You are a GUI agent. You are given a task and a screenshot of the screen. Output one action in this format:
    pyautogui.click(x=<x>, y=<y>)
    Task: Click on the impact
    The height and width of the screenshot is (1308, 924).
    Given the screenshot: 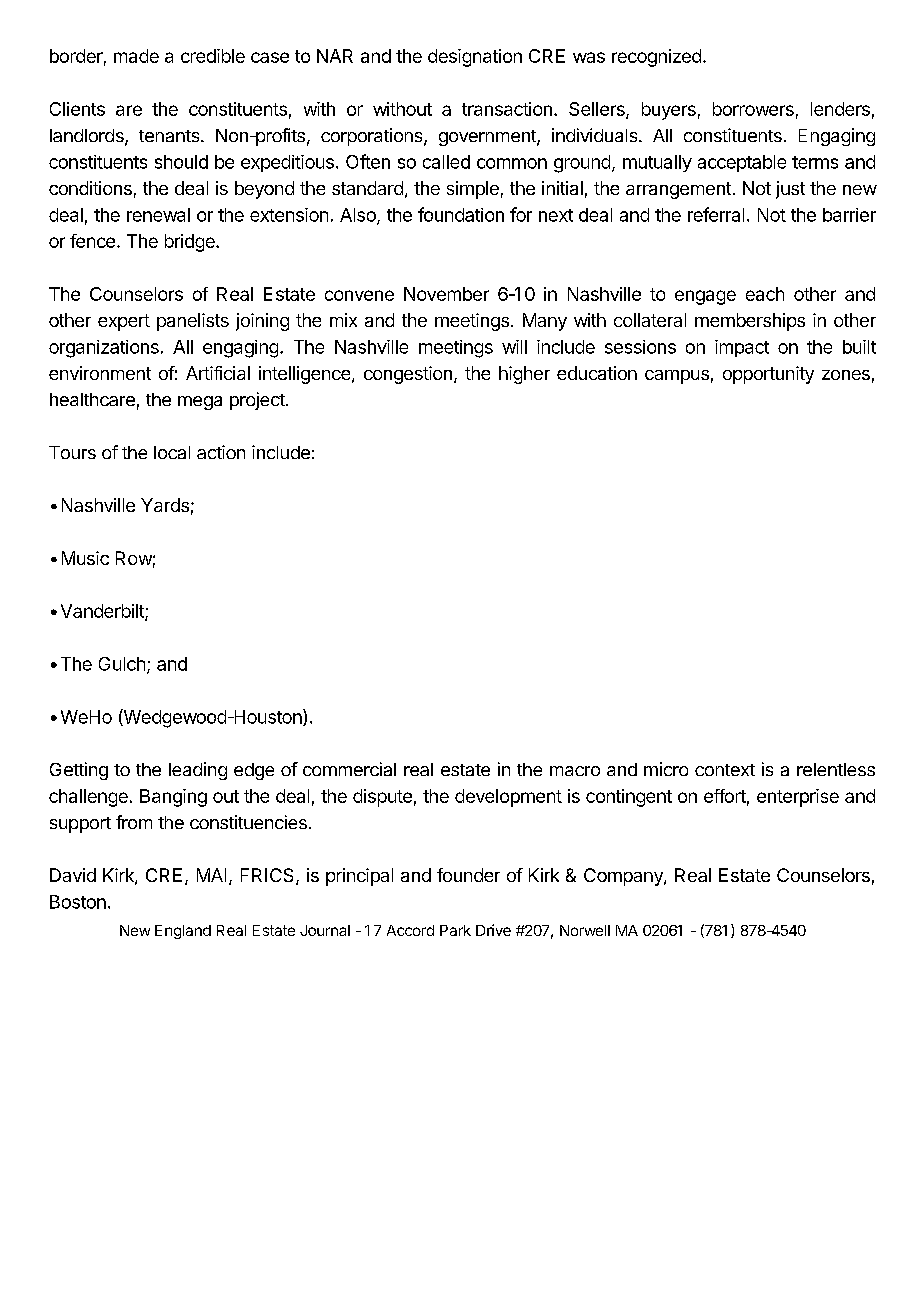 What is the action you would take?
    pyautogui.click(x=742, y=348)
